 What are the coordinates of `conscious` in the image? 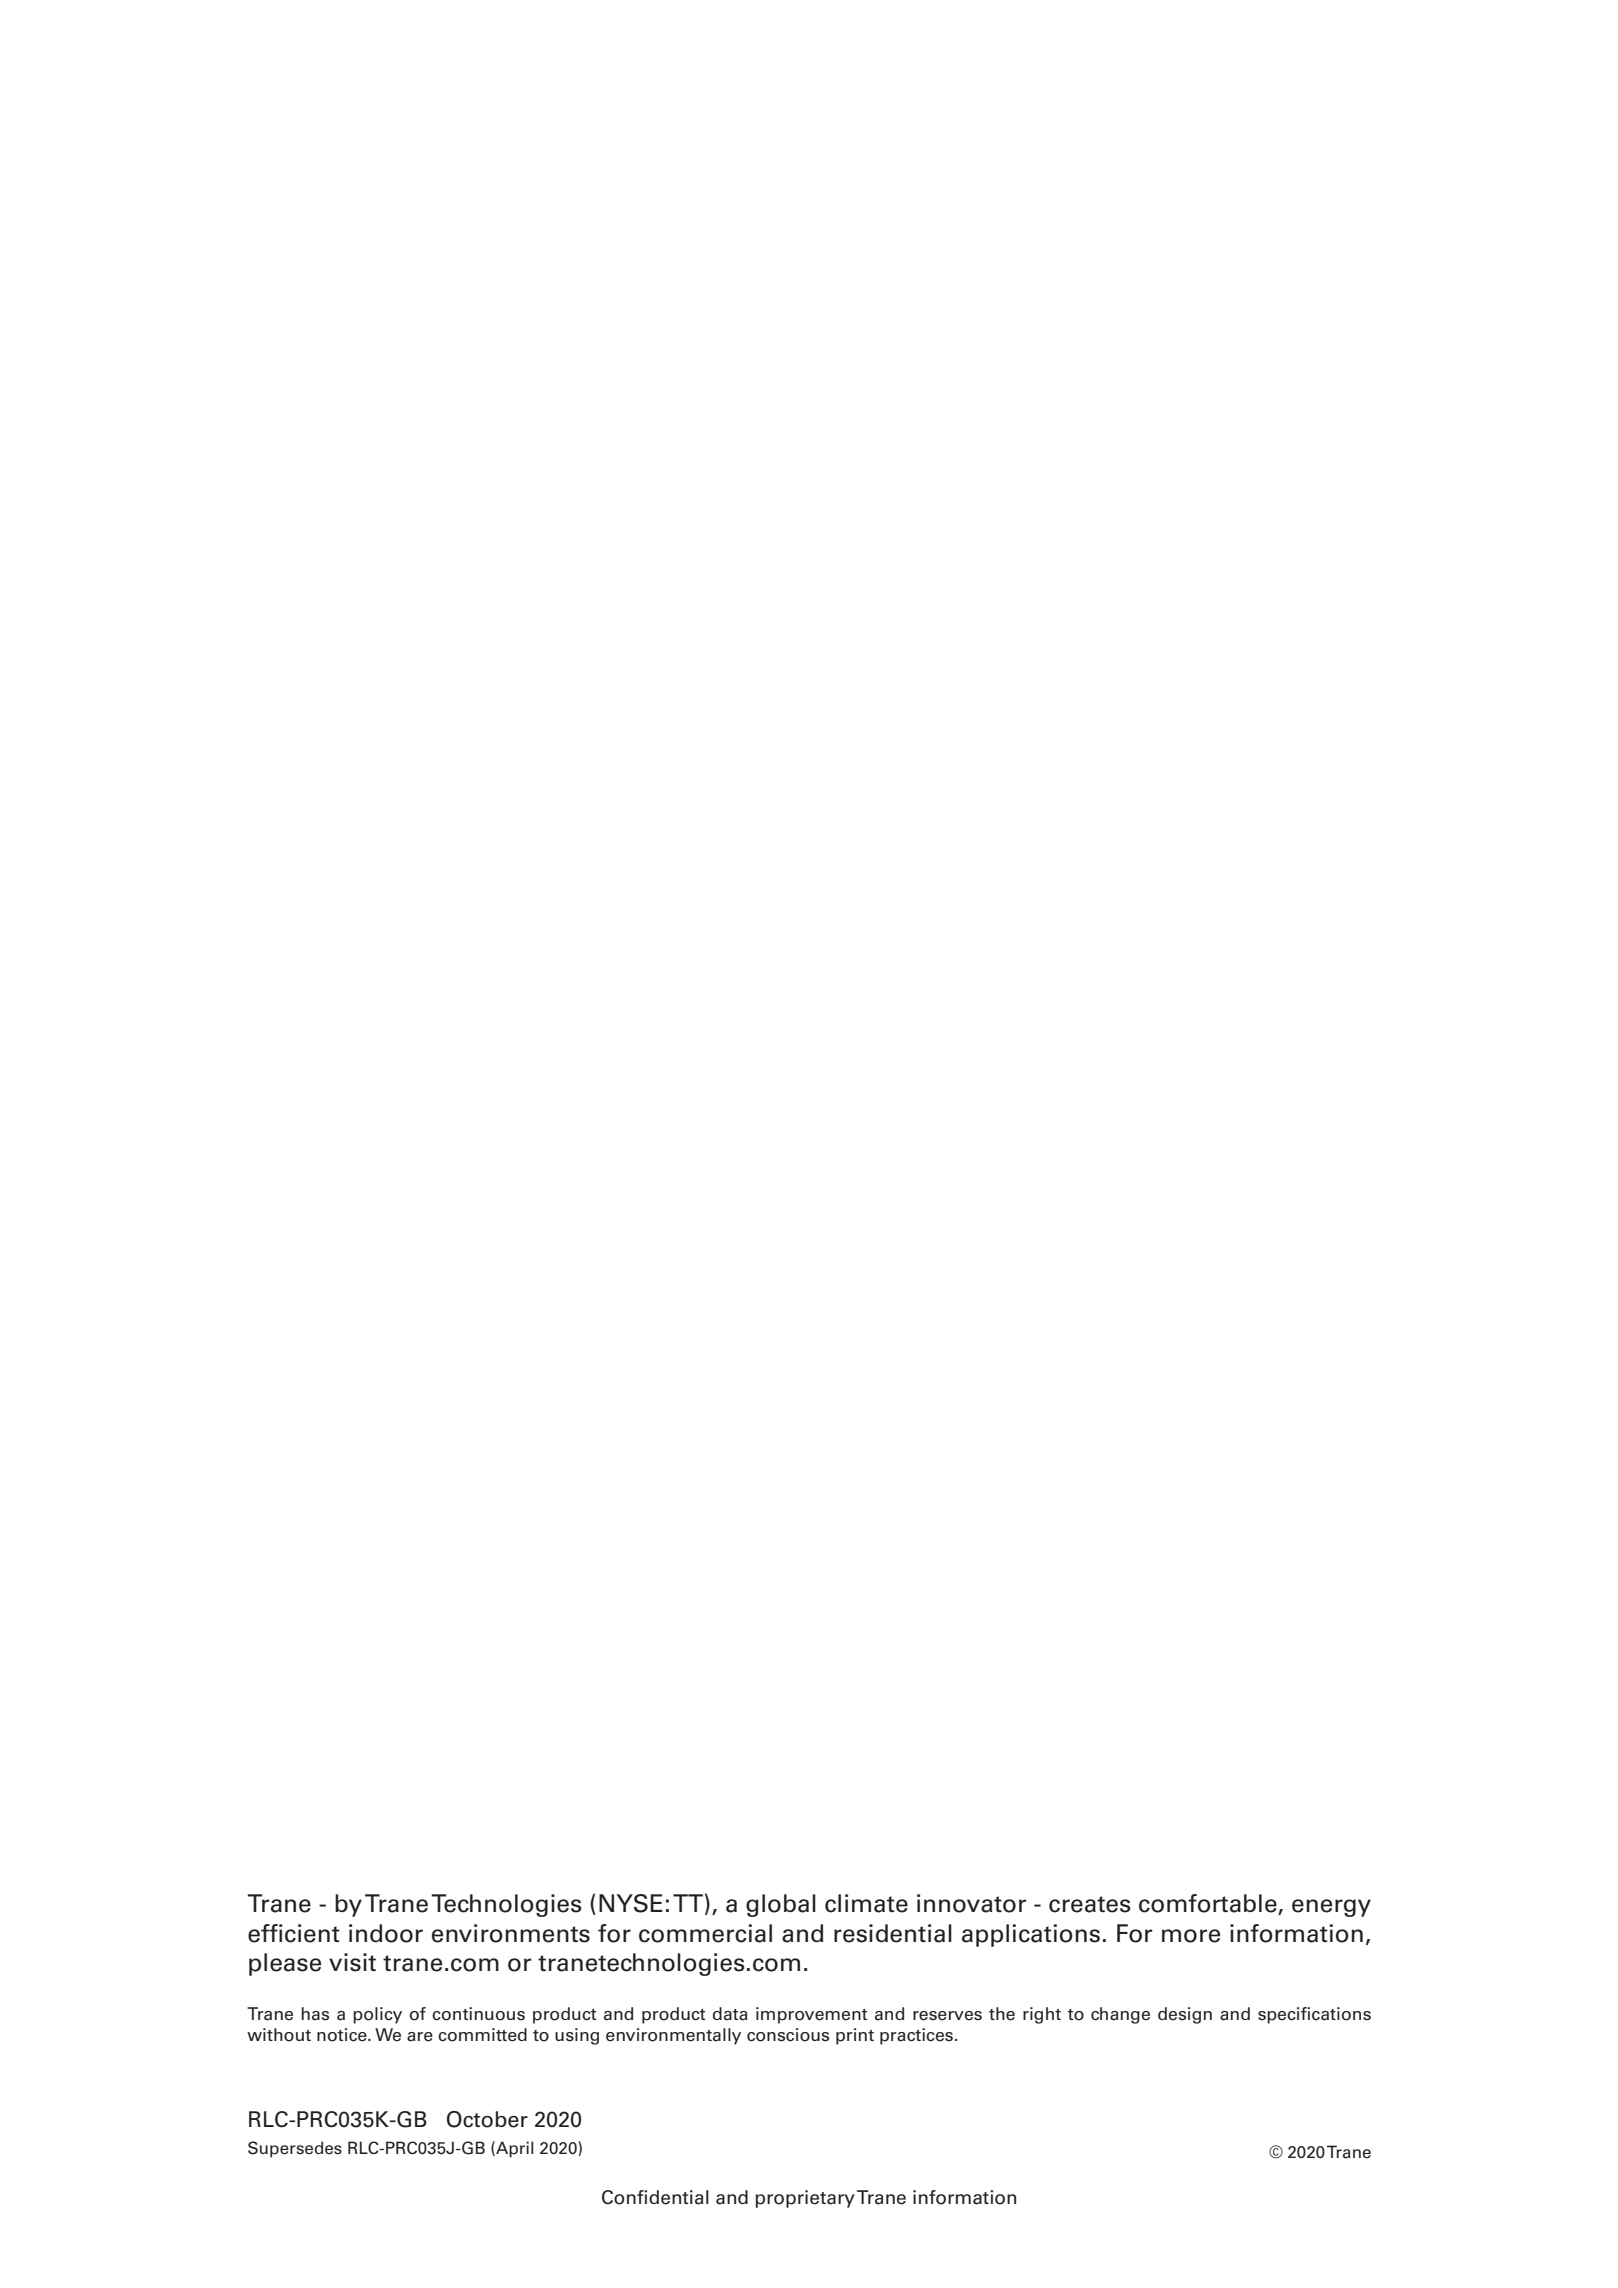 It's located at (788, 2035).
